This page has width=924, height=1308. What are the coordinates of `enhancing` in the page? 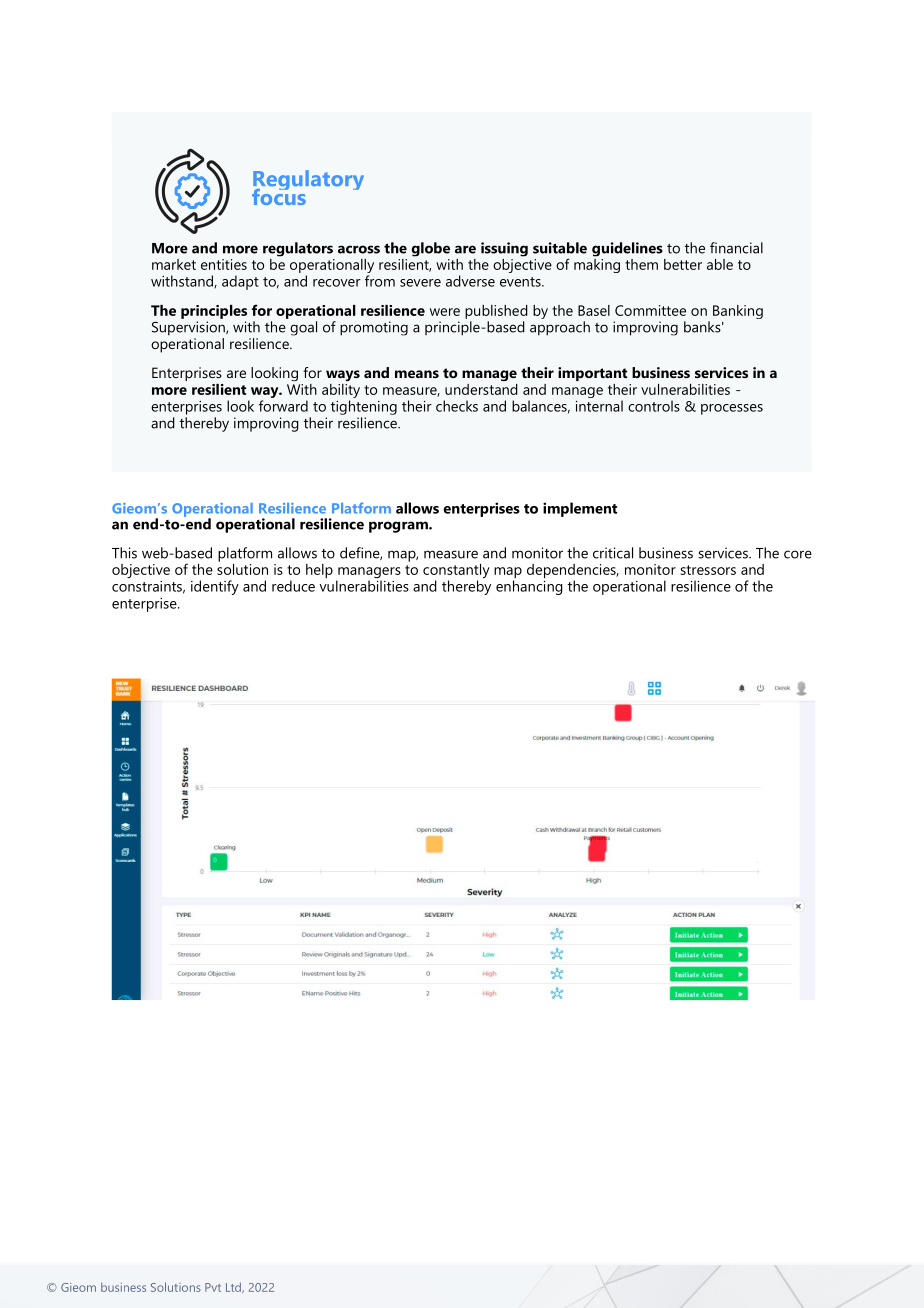 It's located at (529, 587).
